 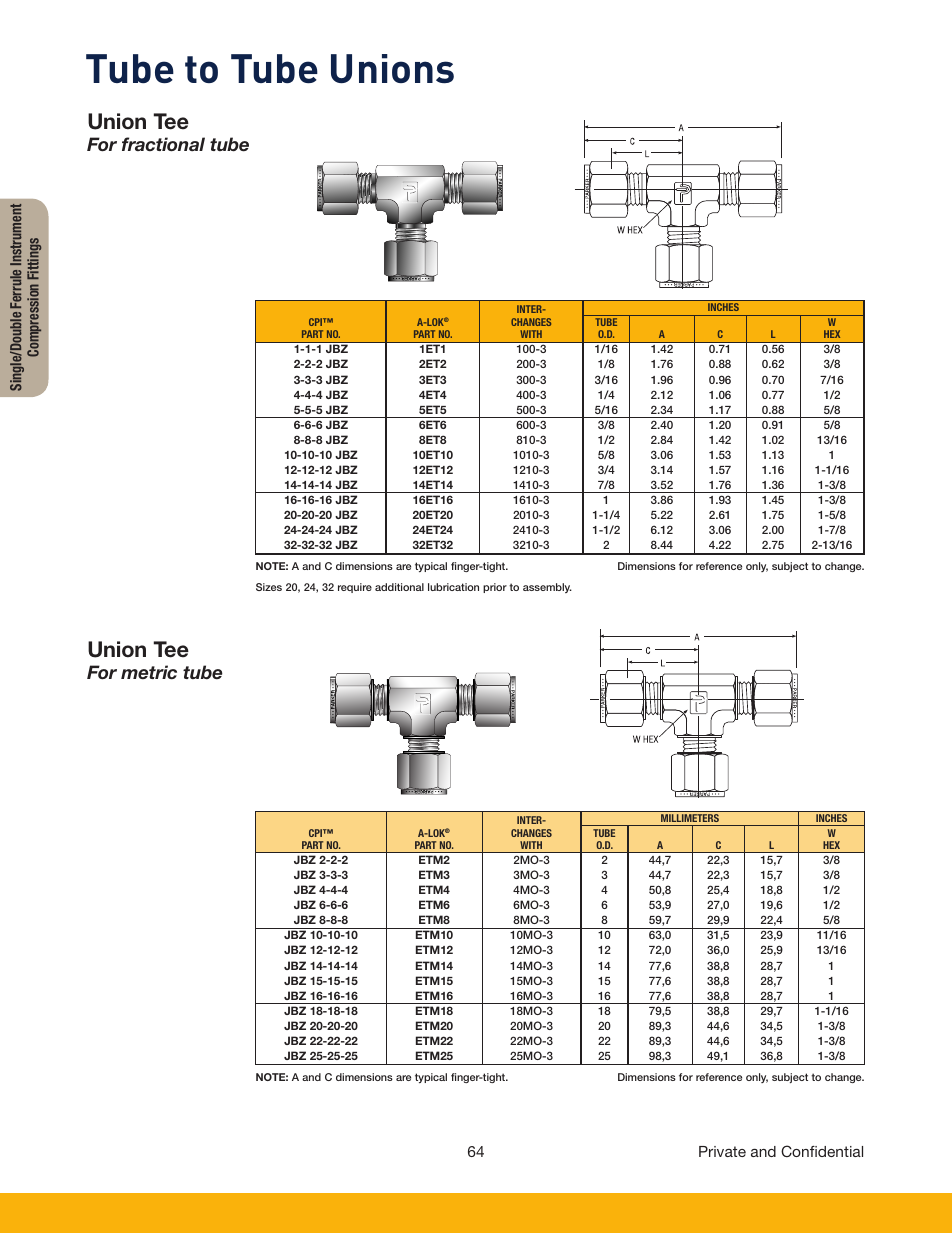 I want to click on lubrication, so click(x=453, y=587).
